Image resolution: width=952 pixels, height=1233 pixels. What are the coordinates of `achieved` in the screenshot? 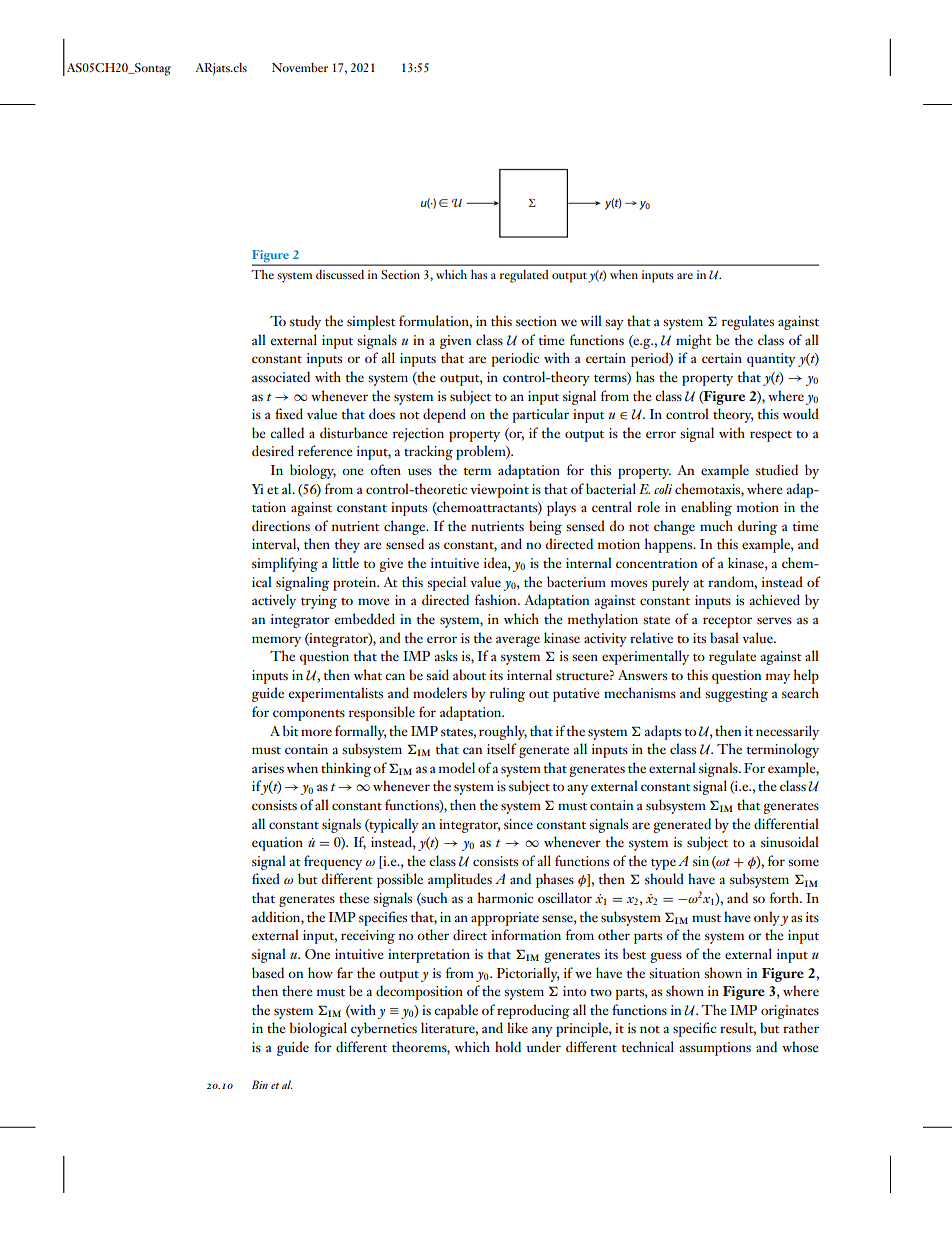 It's located at (774, 599).
